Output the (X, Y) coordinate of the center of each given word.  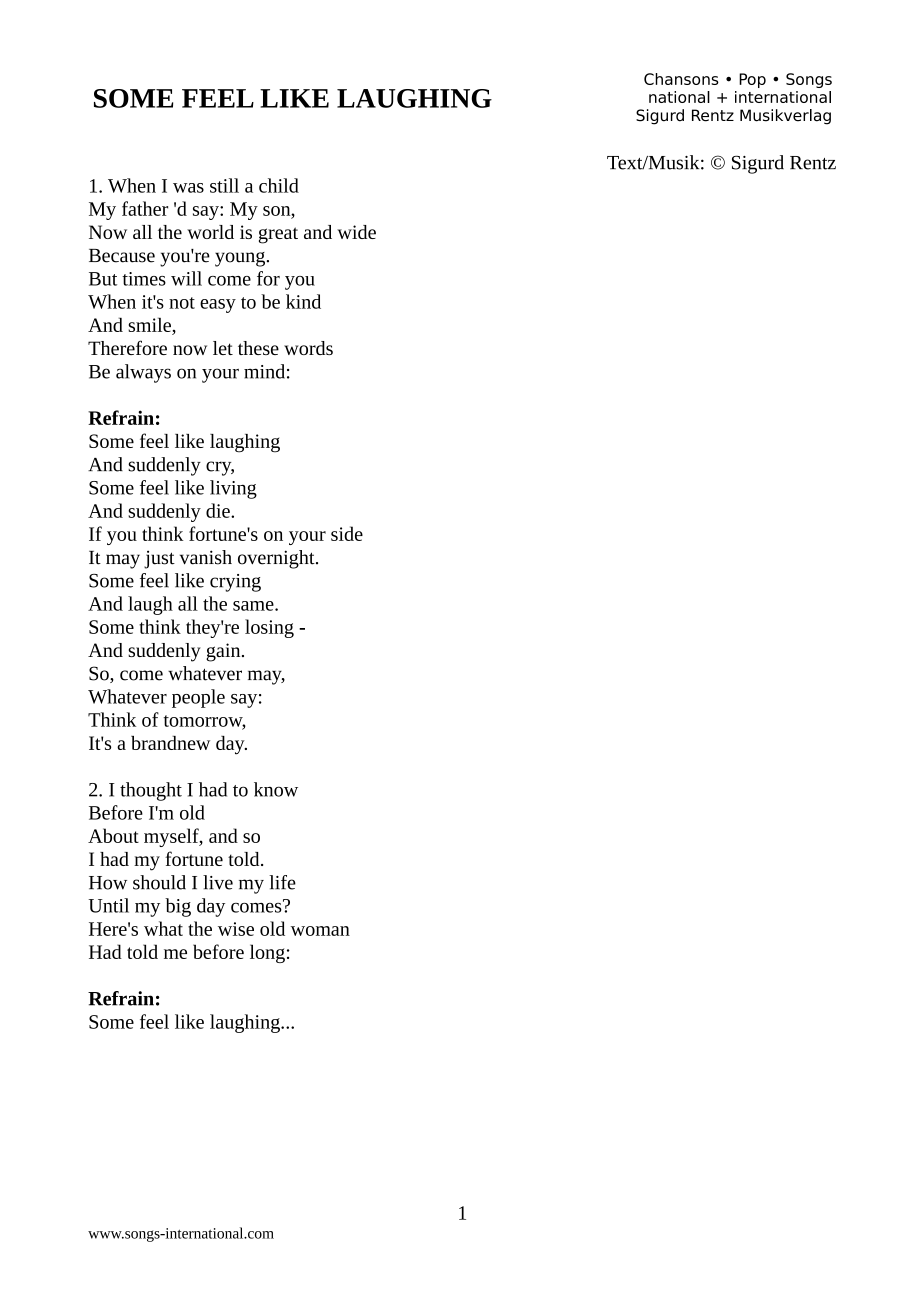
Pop (752, 80)
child (279, 185)
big (178, 907)
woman (320, 931)
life (282, 882)
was (188, 188)
